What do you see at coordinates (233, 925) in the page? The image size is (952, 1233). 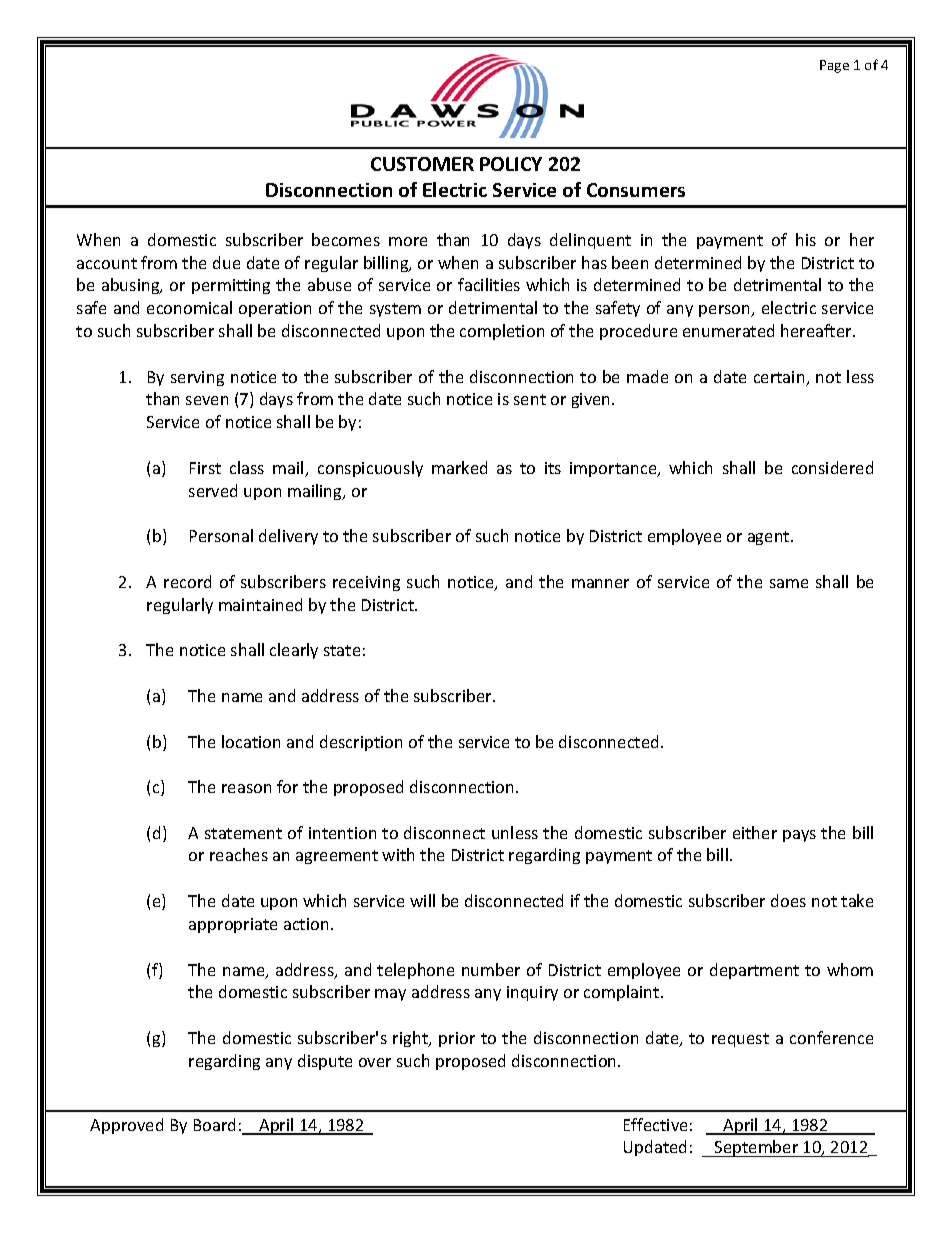 I see `appropriate` at bounding box center [233, 925].
